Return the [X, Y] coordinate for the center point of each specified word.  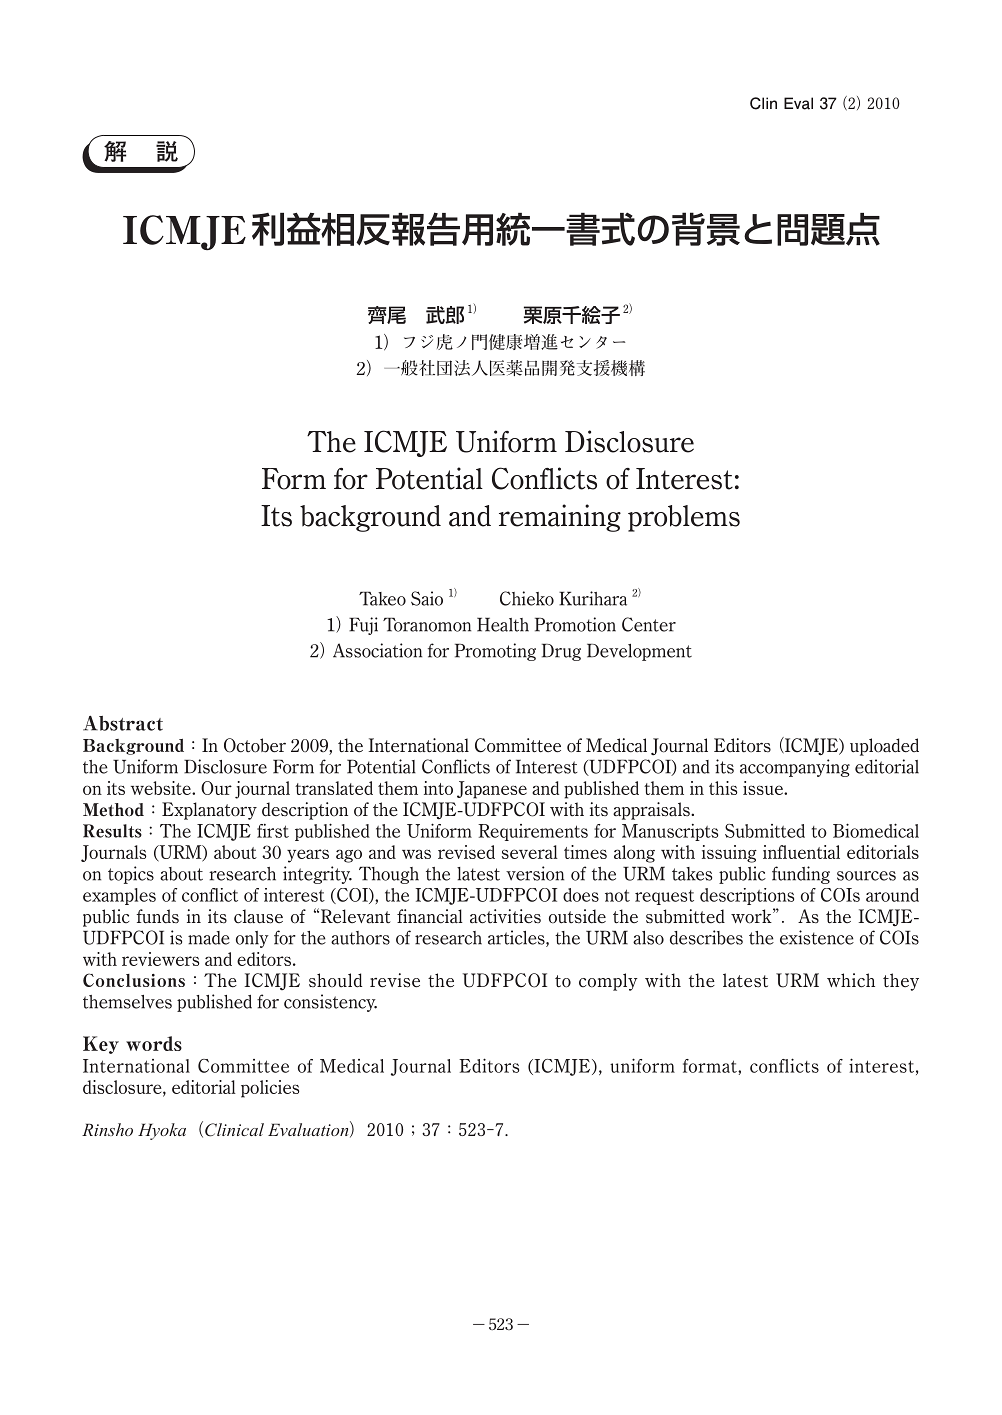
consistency [330, 1003]
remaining [560, 518]
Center [649, 624]
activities [505, 916]
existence [817, 937]
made [209, 938]
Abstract [123, 723]
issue [764, 788]
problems [684, 518]
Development [639, 652]
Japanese [492, 790]
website [162, 788]
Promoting [495, 652]
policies [270, 1089]
